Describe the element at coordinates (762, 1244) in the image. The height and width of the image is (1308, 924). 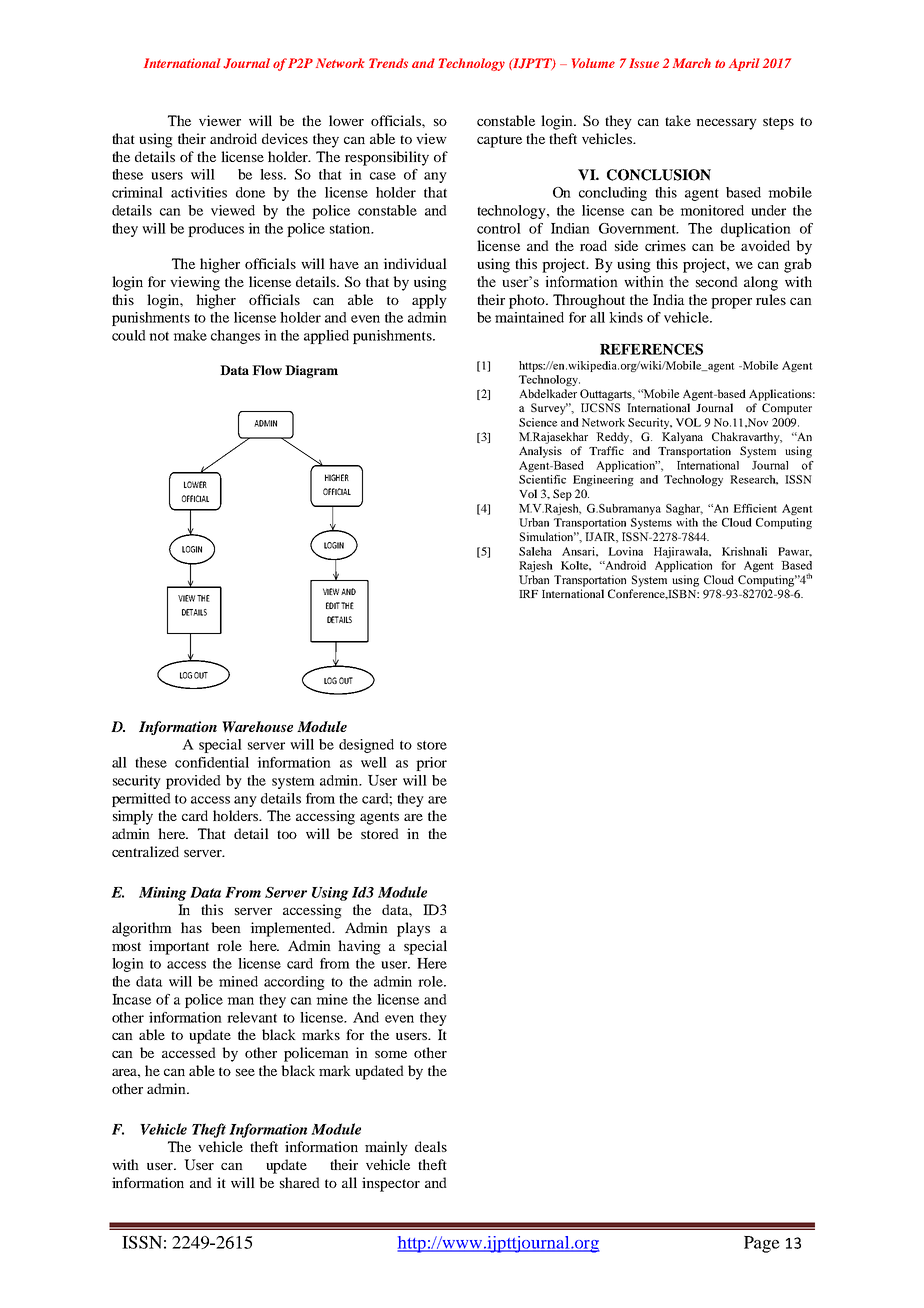
I see `Page` at that location.
